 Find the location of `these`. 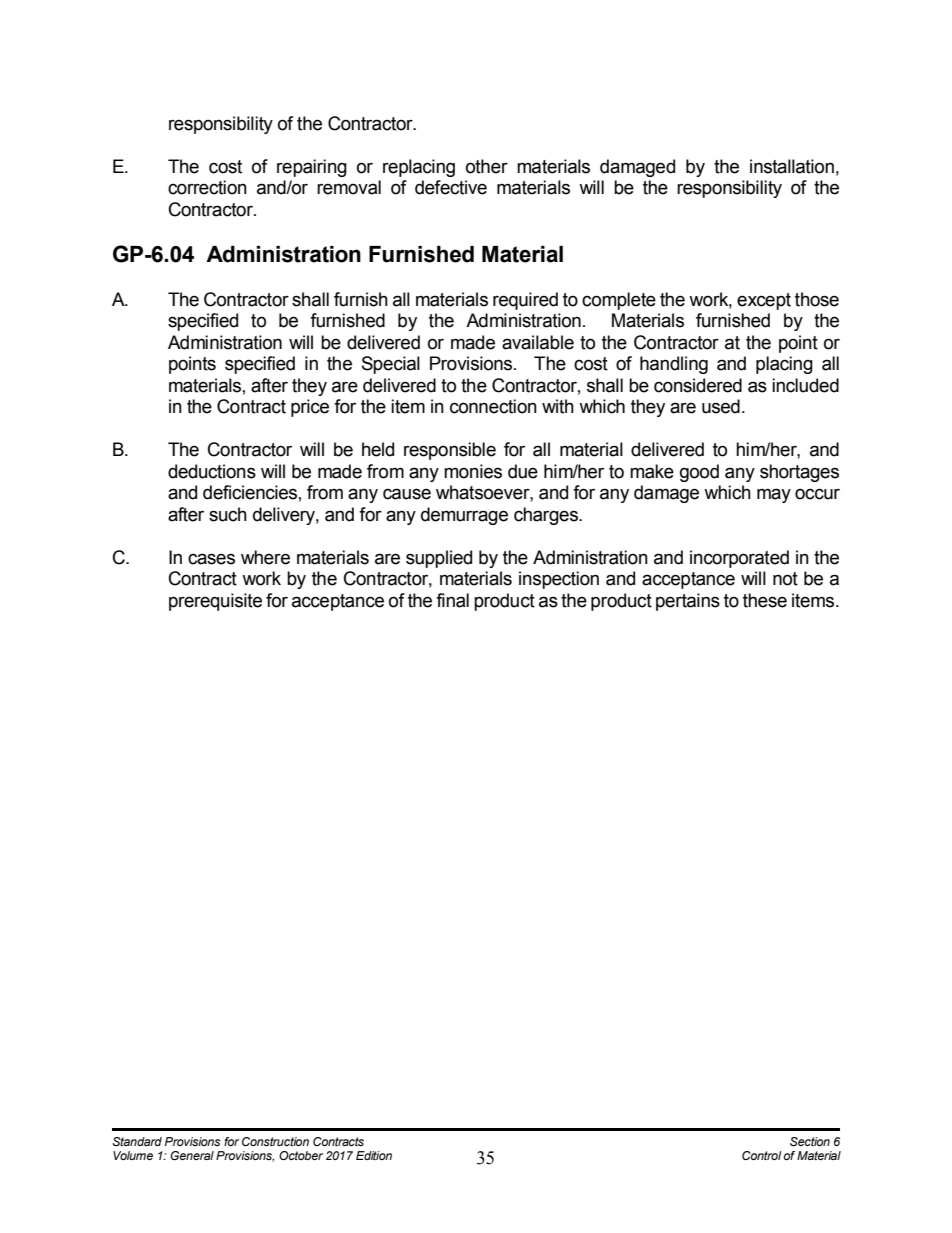

these is located at coordinates (765, 600).
